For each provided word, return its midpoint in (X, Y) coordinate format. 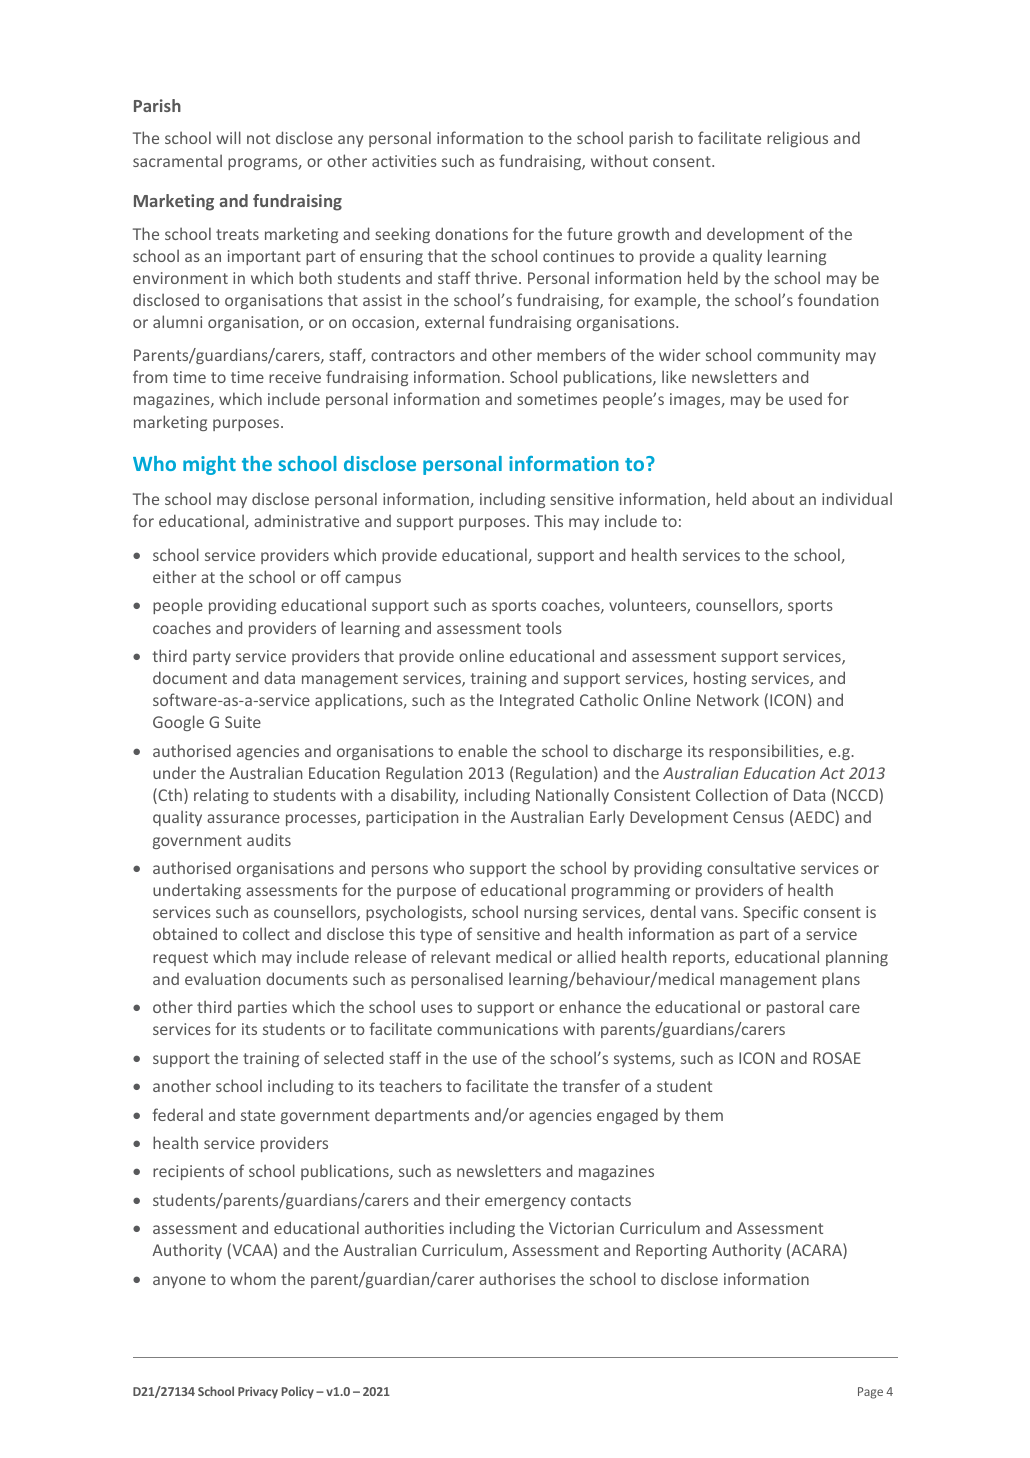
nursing (550, 913)
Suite (243, 722)
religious (797, 139)
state (258, 1115)
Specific (770, 913)
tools (544, 627)
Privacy (258, 1393)
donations (471, 233)
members (571, 354)
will (228, 137)
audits (269, 839)
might (209, 465)
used (805, 399)
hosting (720, 679)
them (704, 1114)
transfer (591, 1085)
